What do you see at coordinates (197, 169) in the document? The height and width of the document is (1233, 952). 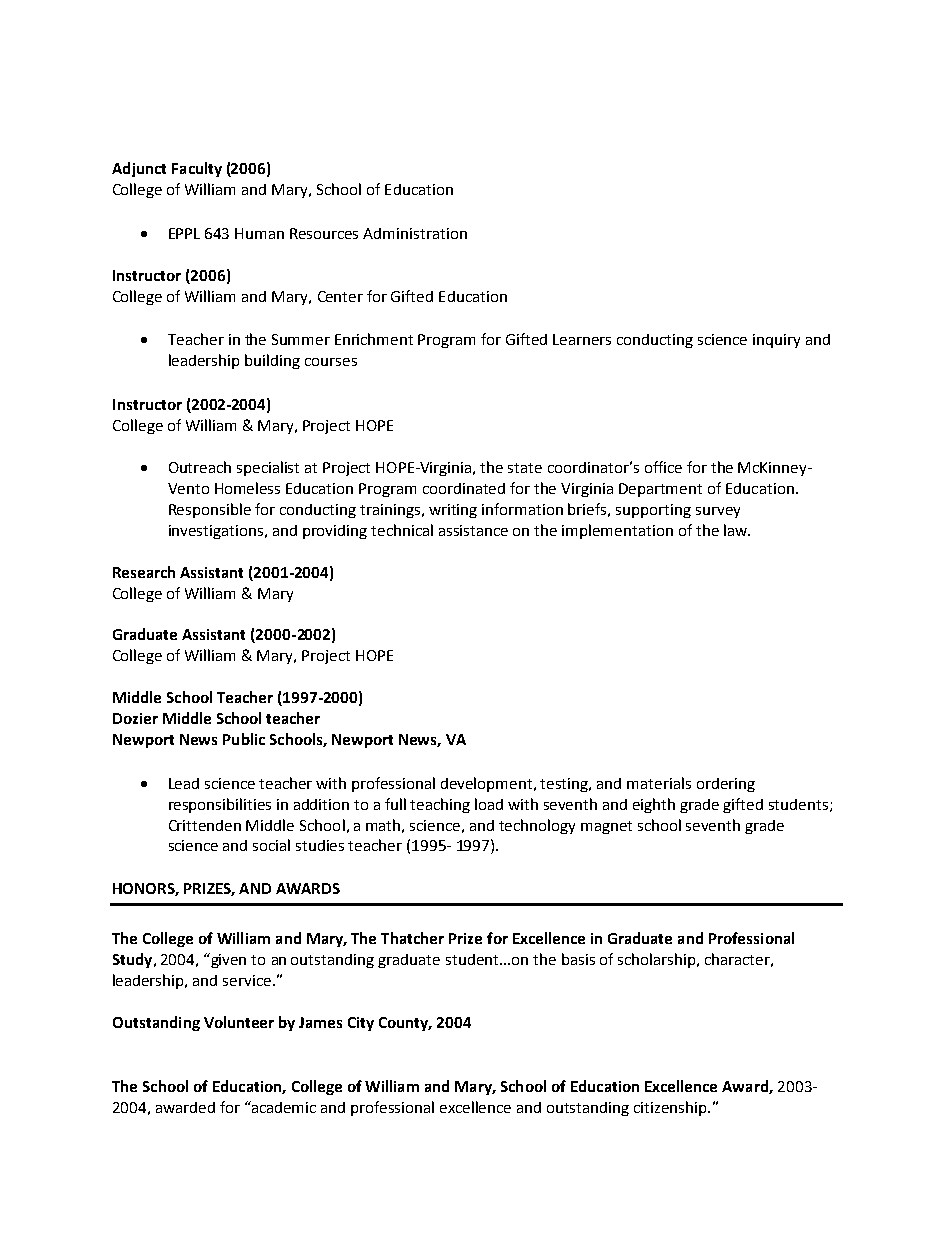 I see `Faculty` at bounding box center [197, 169].
